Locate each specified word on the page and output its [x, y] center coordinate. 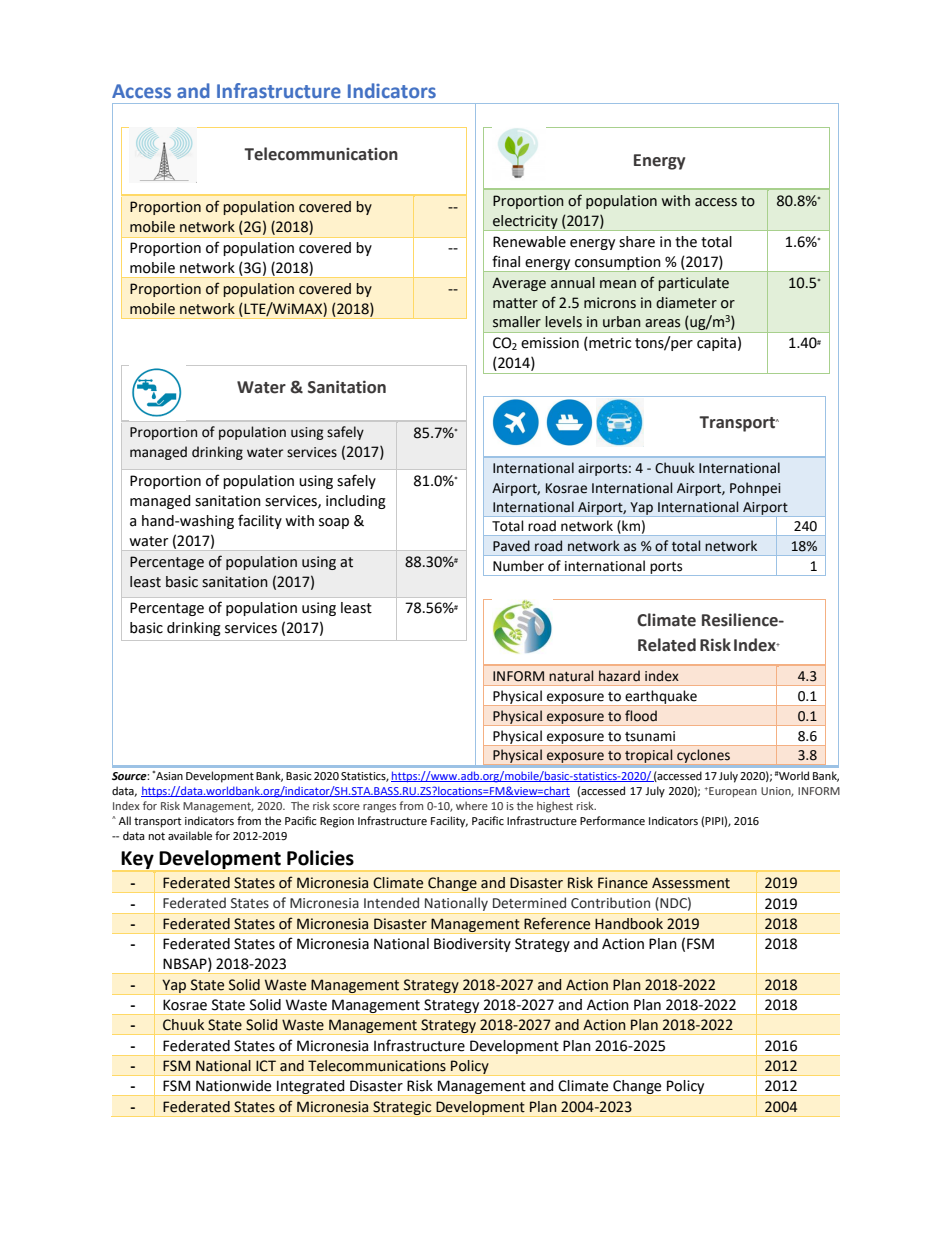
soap [334, 523]
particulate [693, 284]
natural [571, 676]
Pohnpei [755, 489]
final [506, 261]
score [346, 807]
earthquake [661, 698]
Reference [557, 923]
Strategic [402, 1109]
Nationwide [233, 1086]
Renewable [529, 242]
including [356, 502]
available [190, 836]
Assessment [691, 883]
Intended [391, 903]
